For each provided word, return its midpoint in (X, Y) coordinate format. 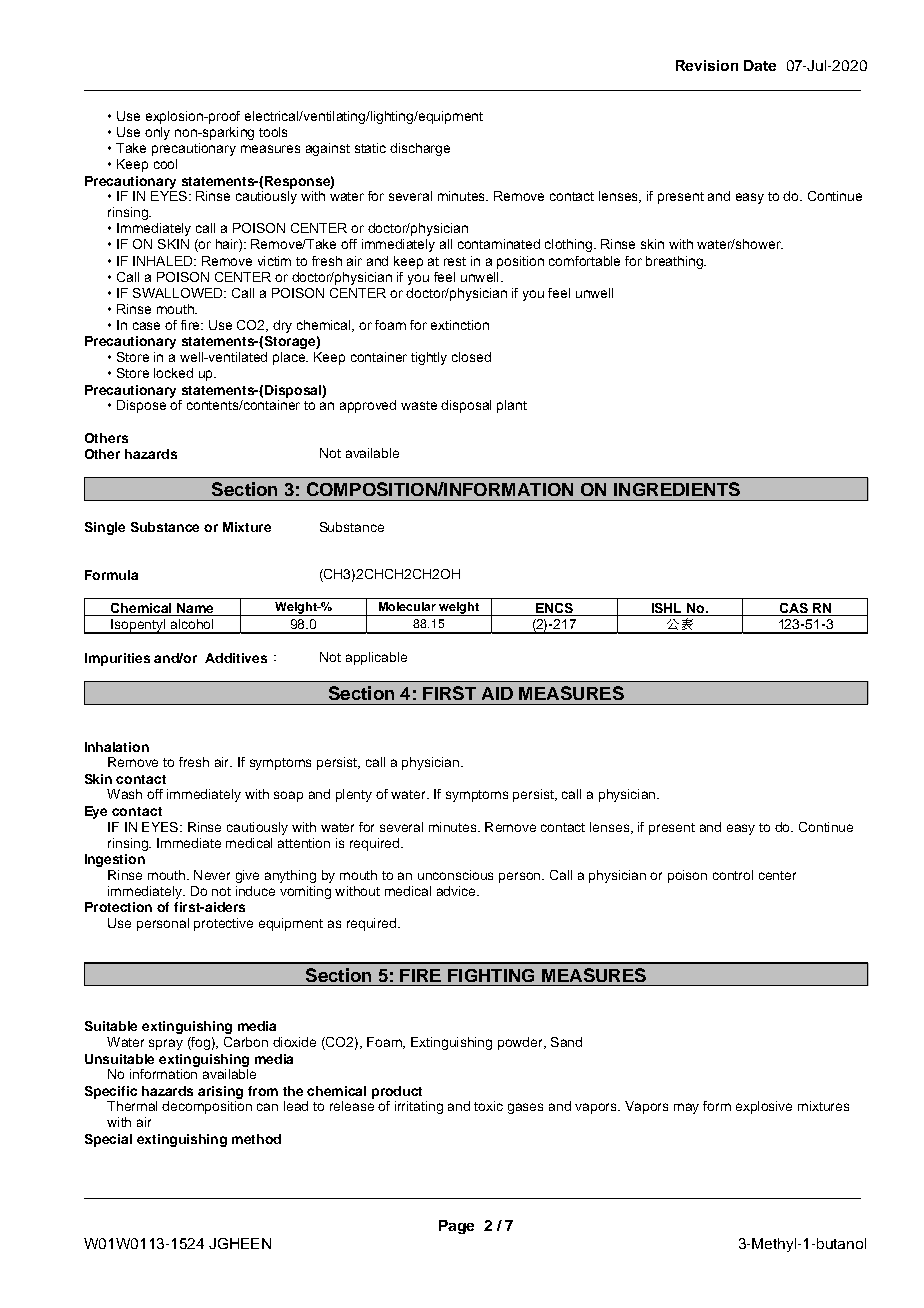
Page (456, 1227)
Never (212, 875)
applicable (376, 658)
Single (105, 528)
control (733, 875)
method (256, 1139)
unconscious (455, 875)
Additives (236, 658)
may (686, 1108)
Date (760, 65)
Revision (707, 65)
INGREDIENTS (677, 489)
